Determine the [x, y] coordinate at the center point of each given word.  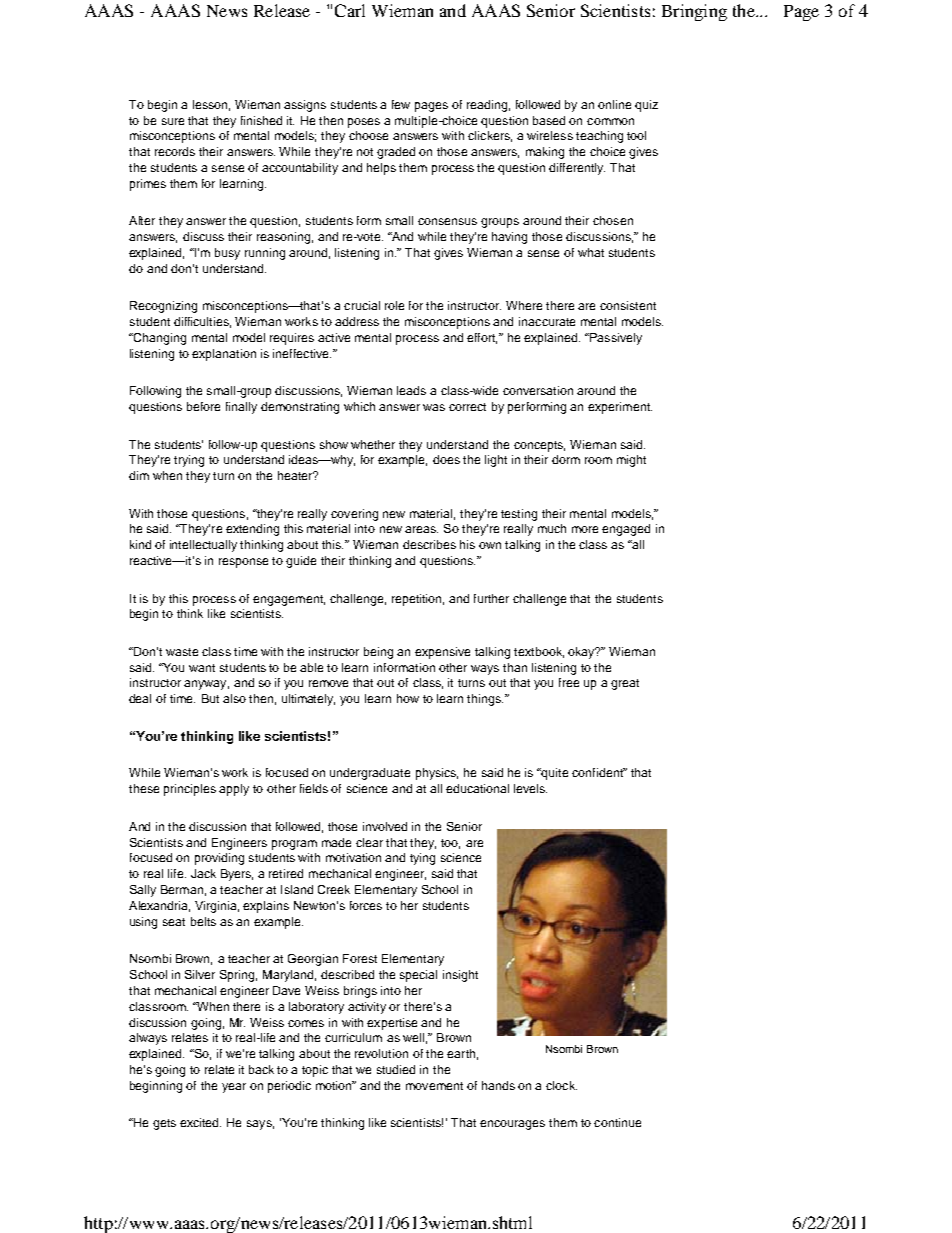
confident [598, 772]
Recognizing [163, 307]
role [394, 305]
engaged [626, 530]
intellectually [203, 546]
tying [422, 859]
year [234, 1088]
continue [617, 1122]
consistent [628, 305]
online [614, 104]
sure [173, 121]
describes [429, 544]
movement [434, 1086]
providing [219, 859]
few [401, 104]
